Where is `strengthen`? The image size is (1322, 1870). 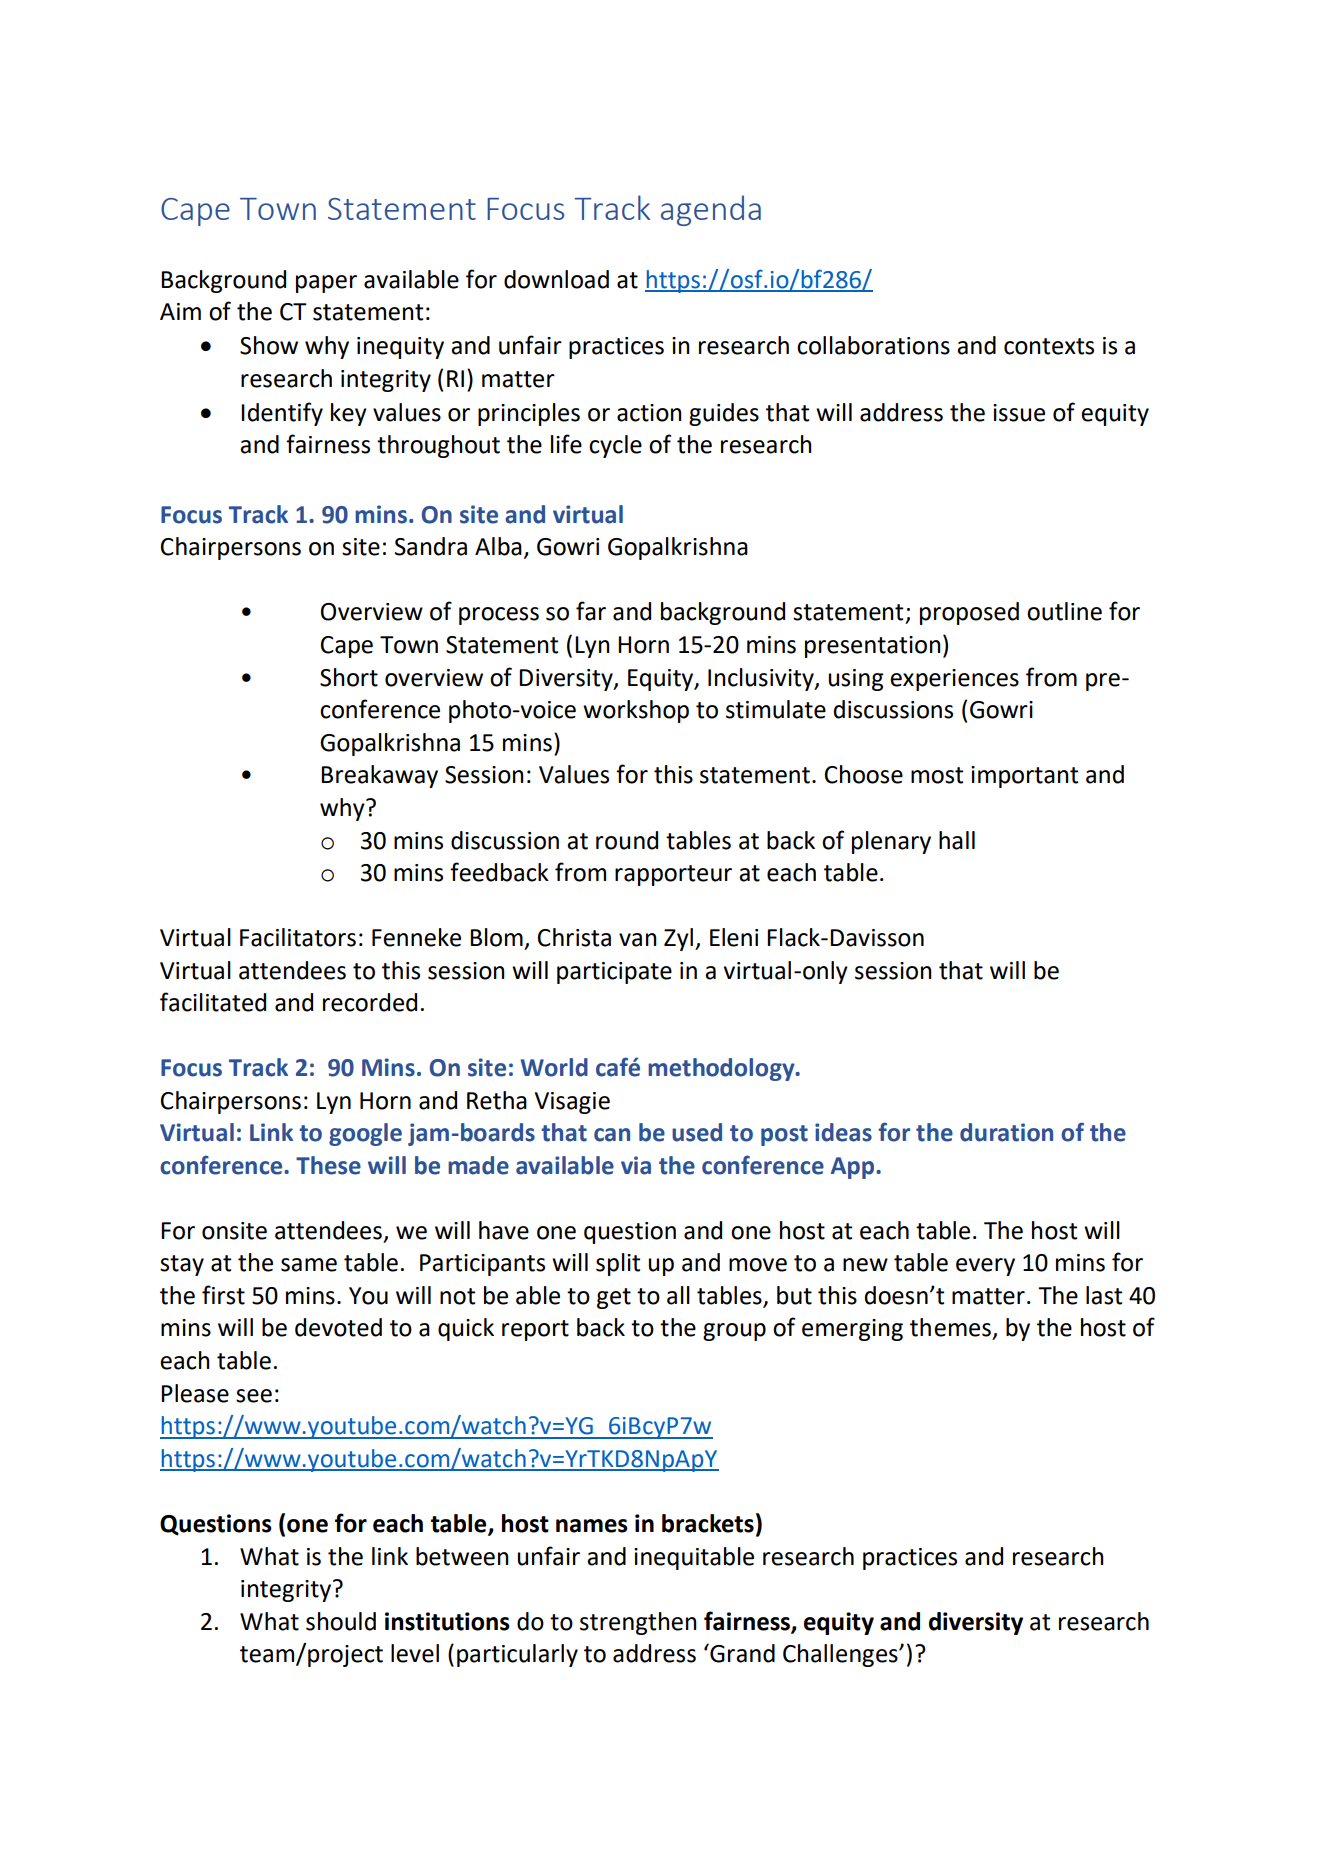 strengthen is located at coordinates (638, 1623).
